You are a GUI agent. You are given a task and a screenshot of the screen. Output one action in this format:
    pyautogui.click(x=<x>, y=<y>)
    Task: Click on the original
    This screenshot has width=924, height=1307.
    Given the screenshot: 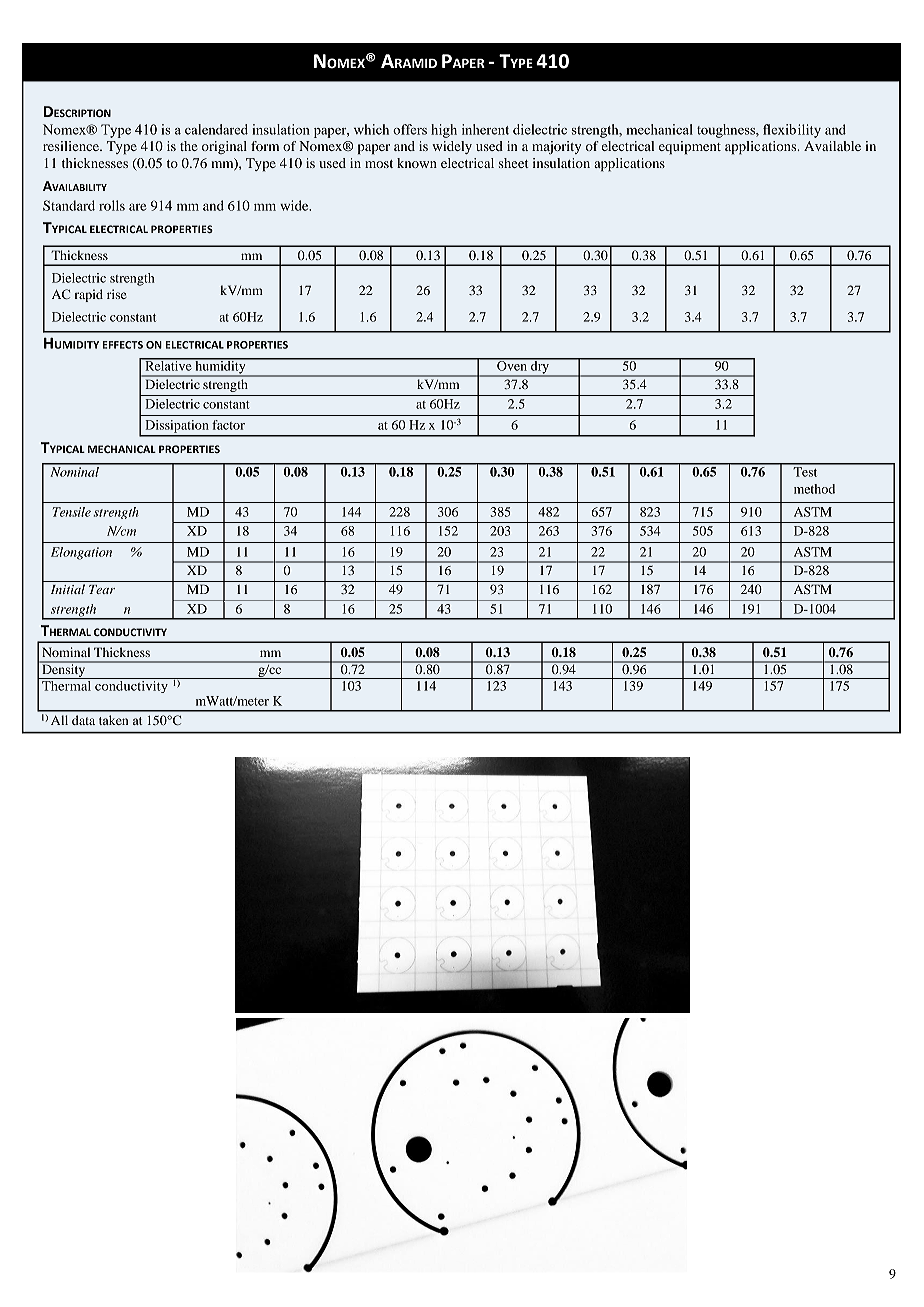 What is the action you would take?
    pyautogui.click(x=224, y=147)
